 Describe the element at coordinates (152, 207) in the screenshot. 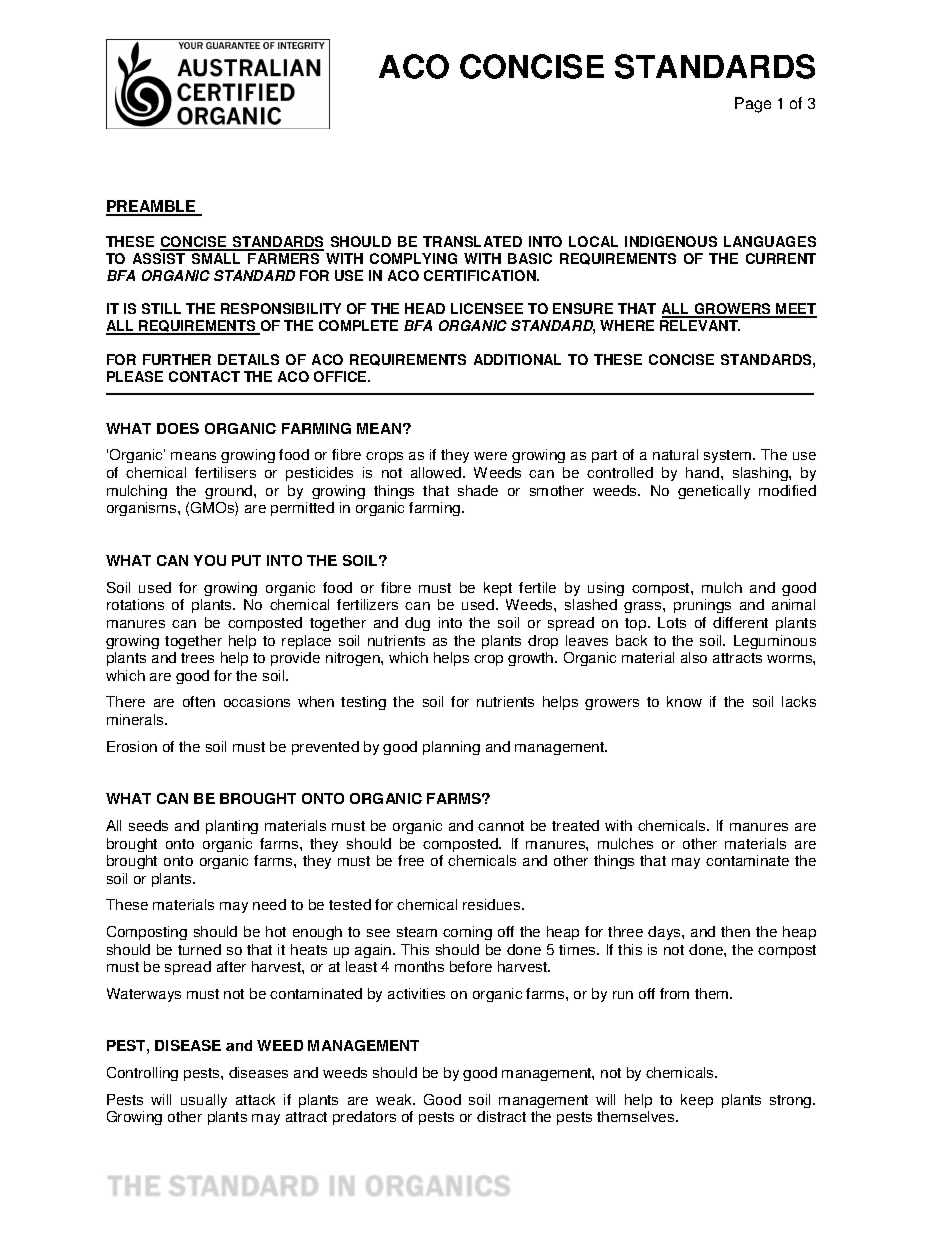

I see `PREAMBLE` at that location.
